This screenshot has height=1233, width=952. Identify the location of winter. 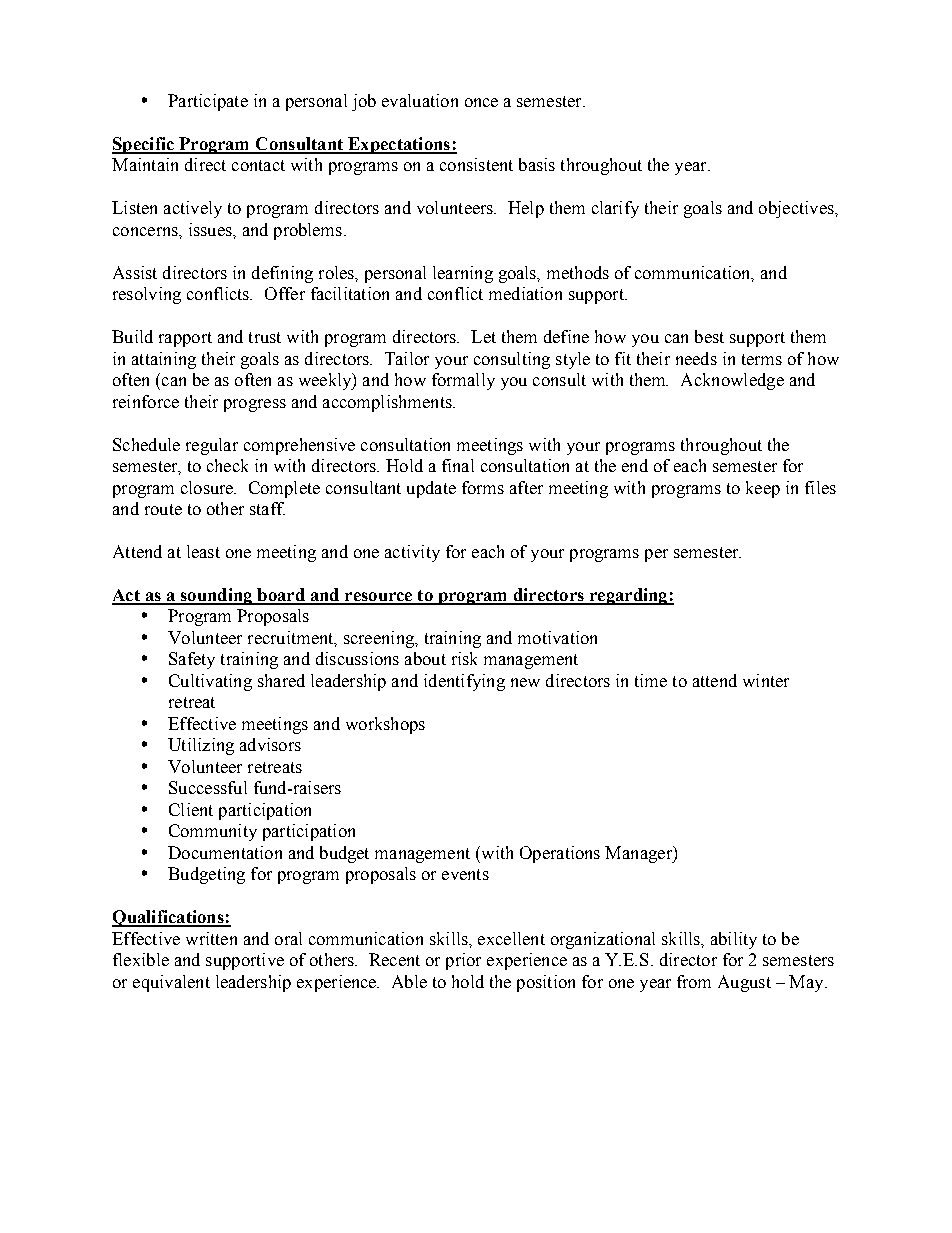
(766, 680).
